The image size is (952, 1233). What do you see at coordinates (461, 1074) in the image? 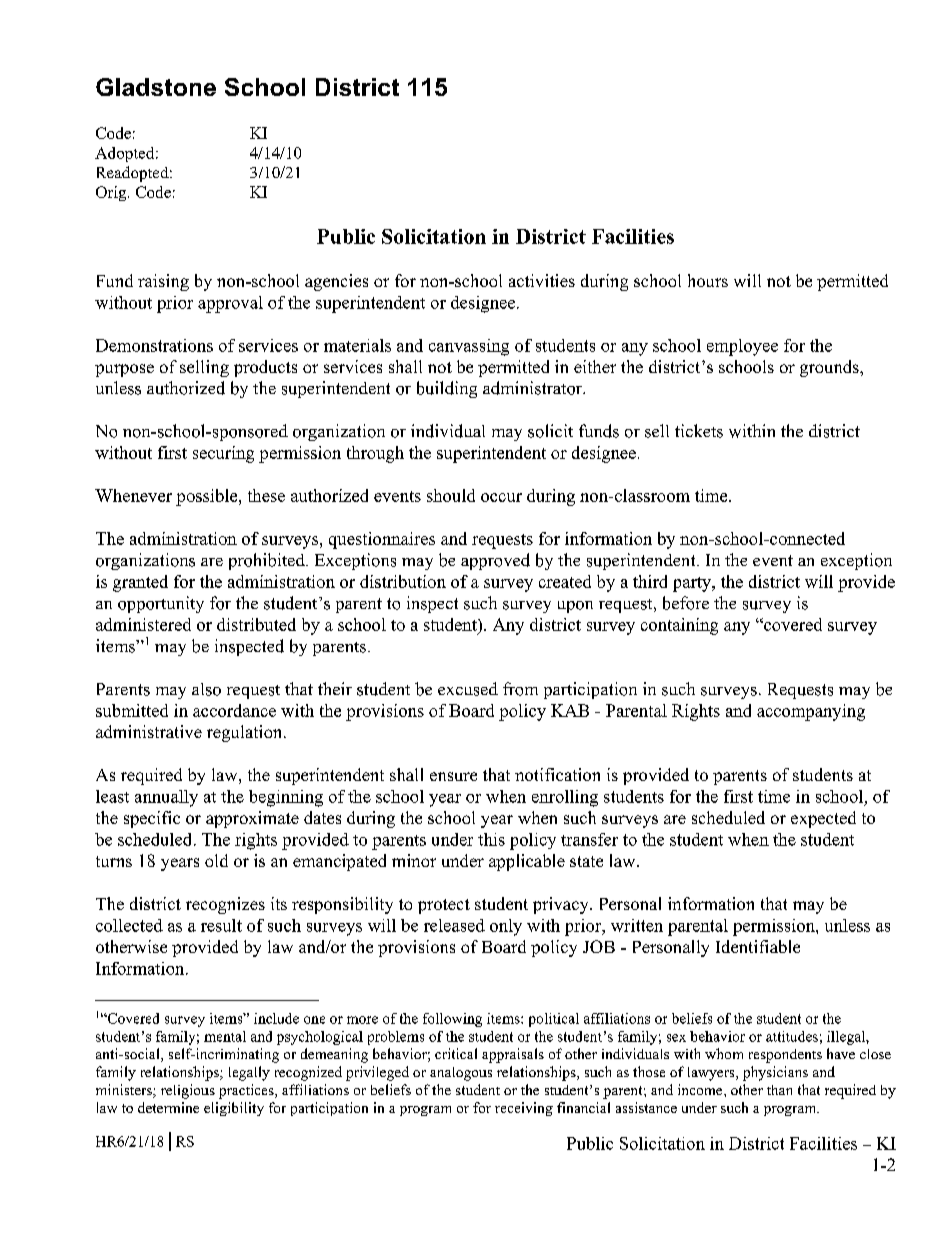
I see `analogous` at bounding box center [461, 1074].
